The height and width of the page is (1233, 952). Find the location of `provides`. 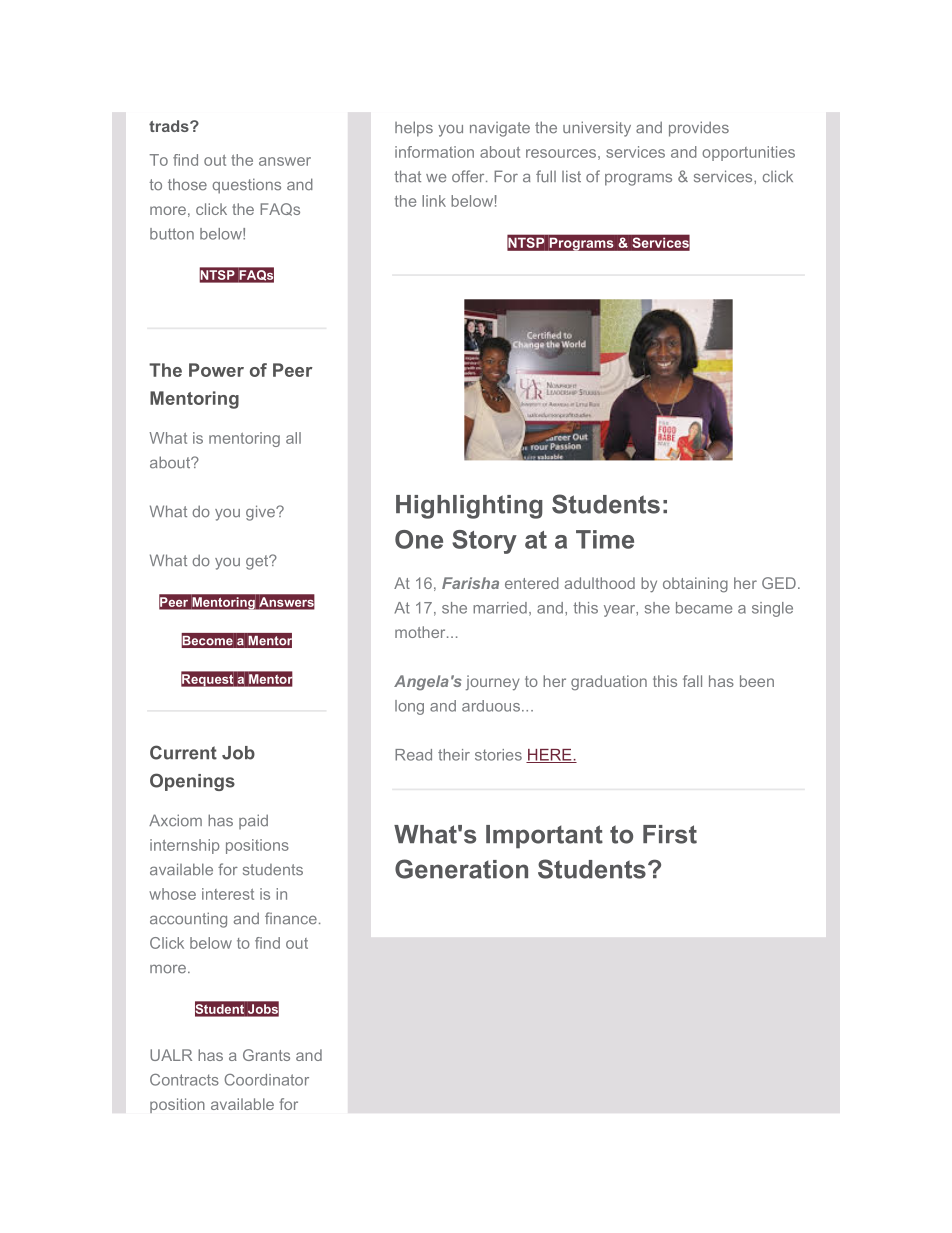

provides is located at coordinates (699, 129).
